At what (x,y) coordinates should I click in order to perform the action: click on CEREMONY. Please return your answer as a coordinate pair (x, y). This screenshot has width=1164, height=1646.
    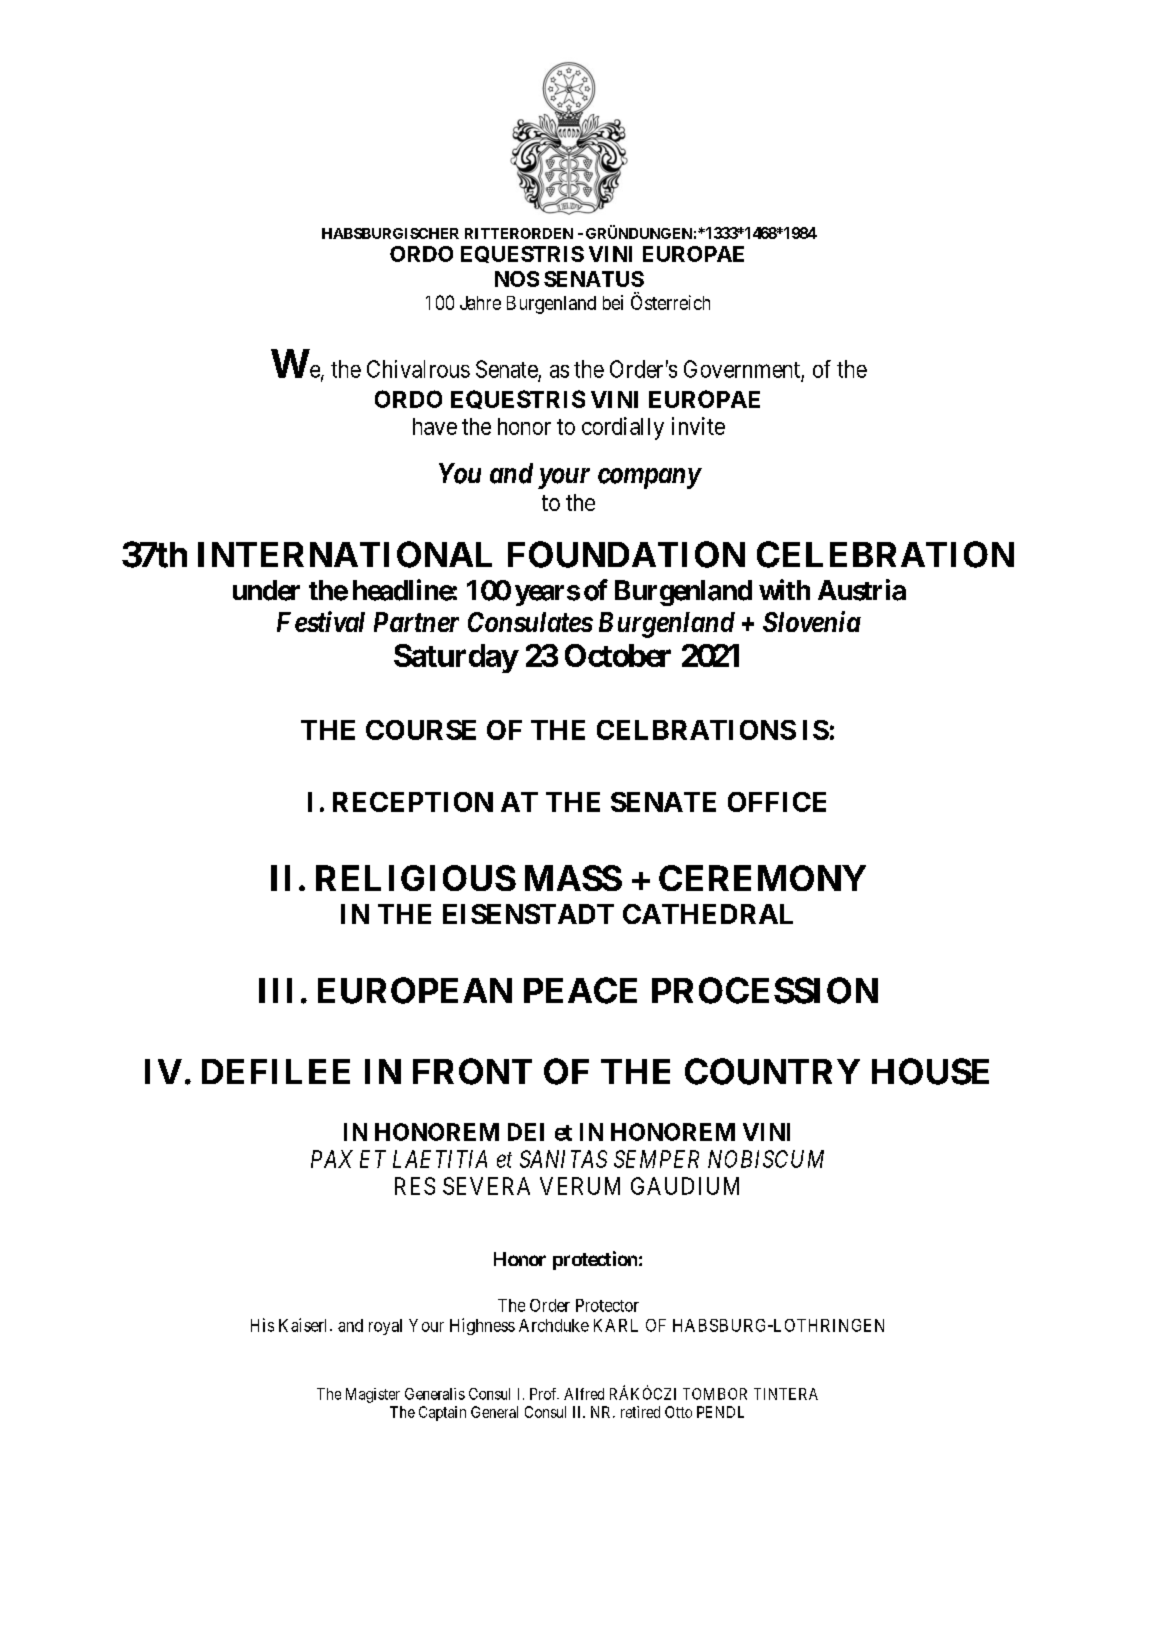
    Looking at the image, I should click on (762, 878).
